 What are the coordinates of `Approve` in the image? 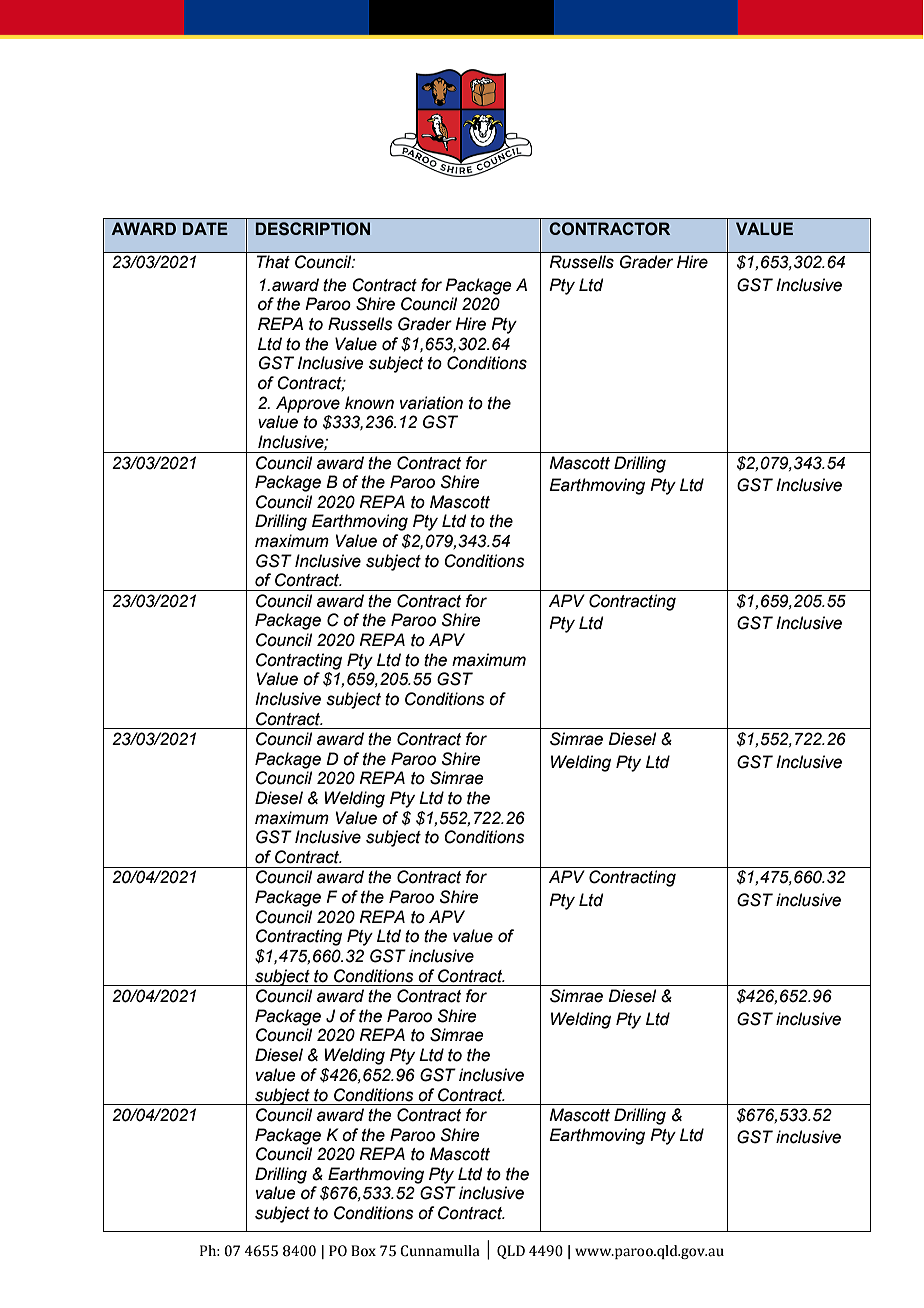 It's located at (308, 404).
